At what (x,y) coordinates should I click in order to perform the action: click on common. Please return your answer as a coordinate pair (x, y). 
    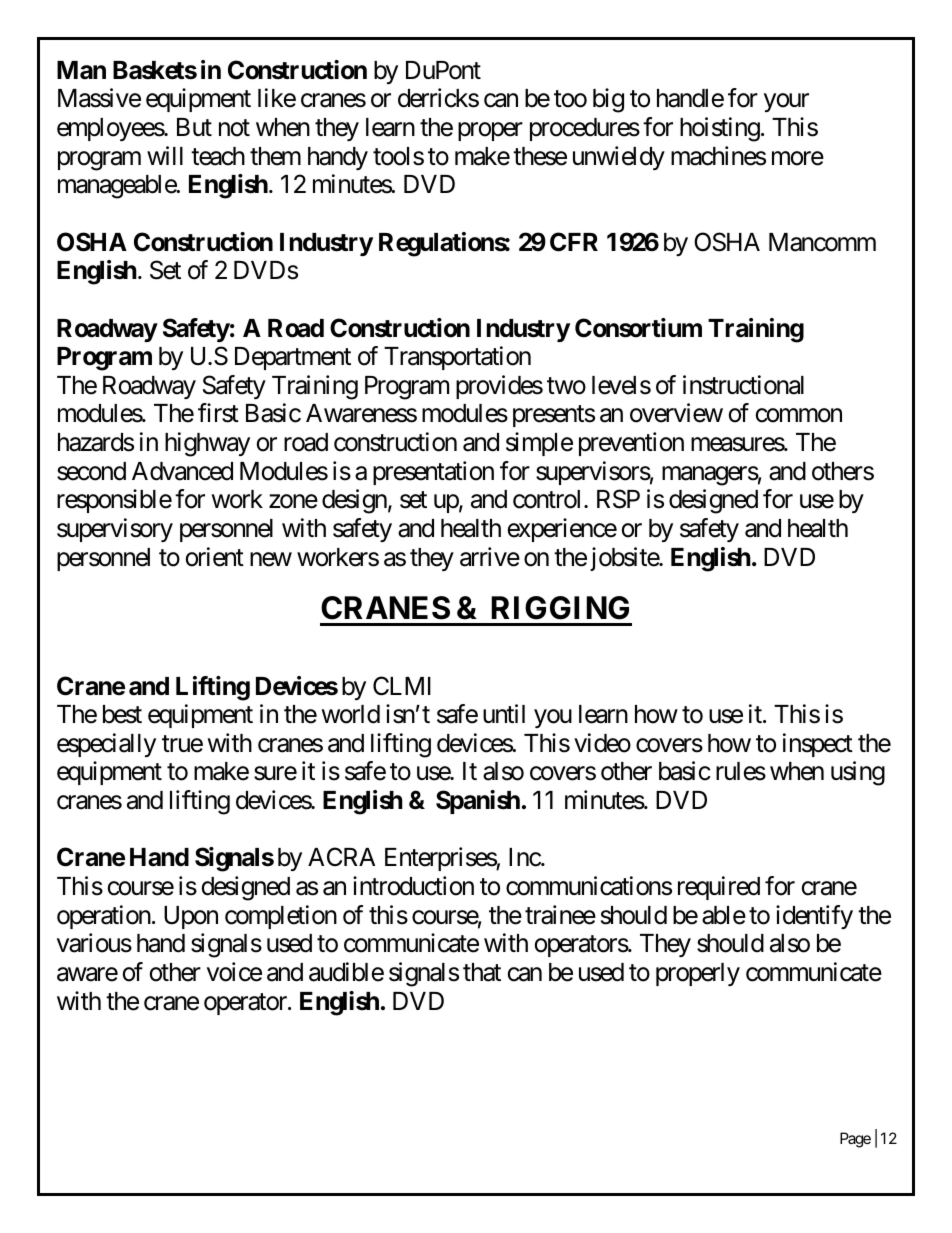
    Looking at the image, I should click on (799, 416).
